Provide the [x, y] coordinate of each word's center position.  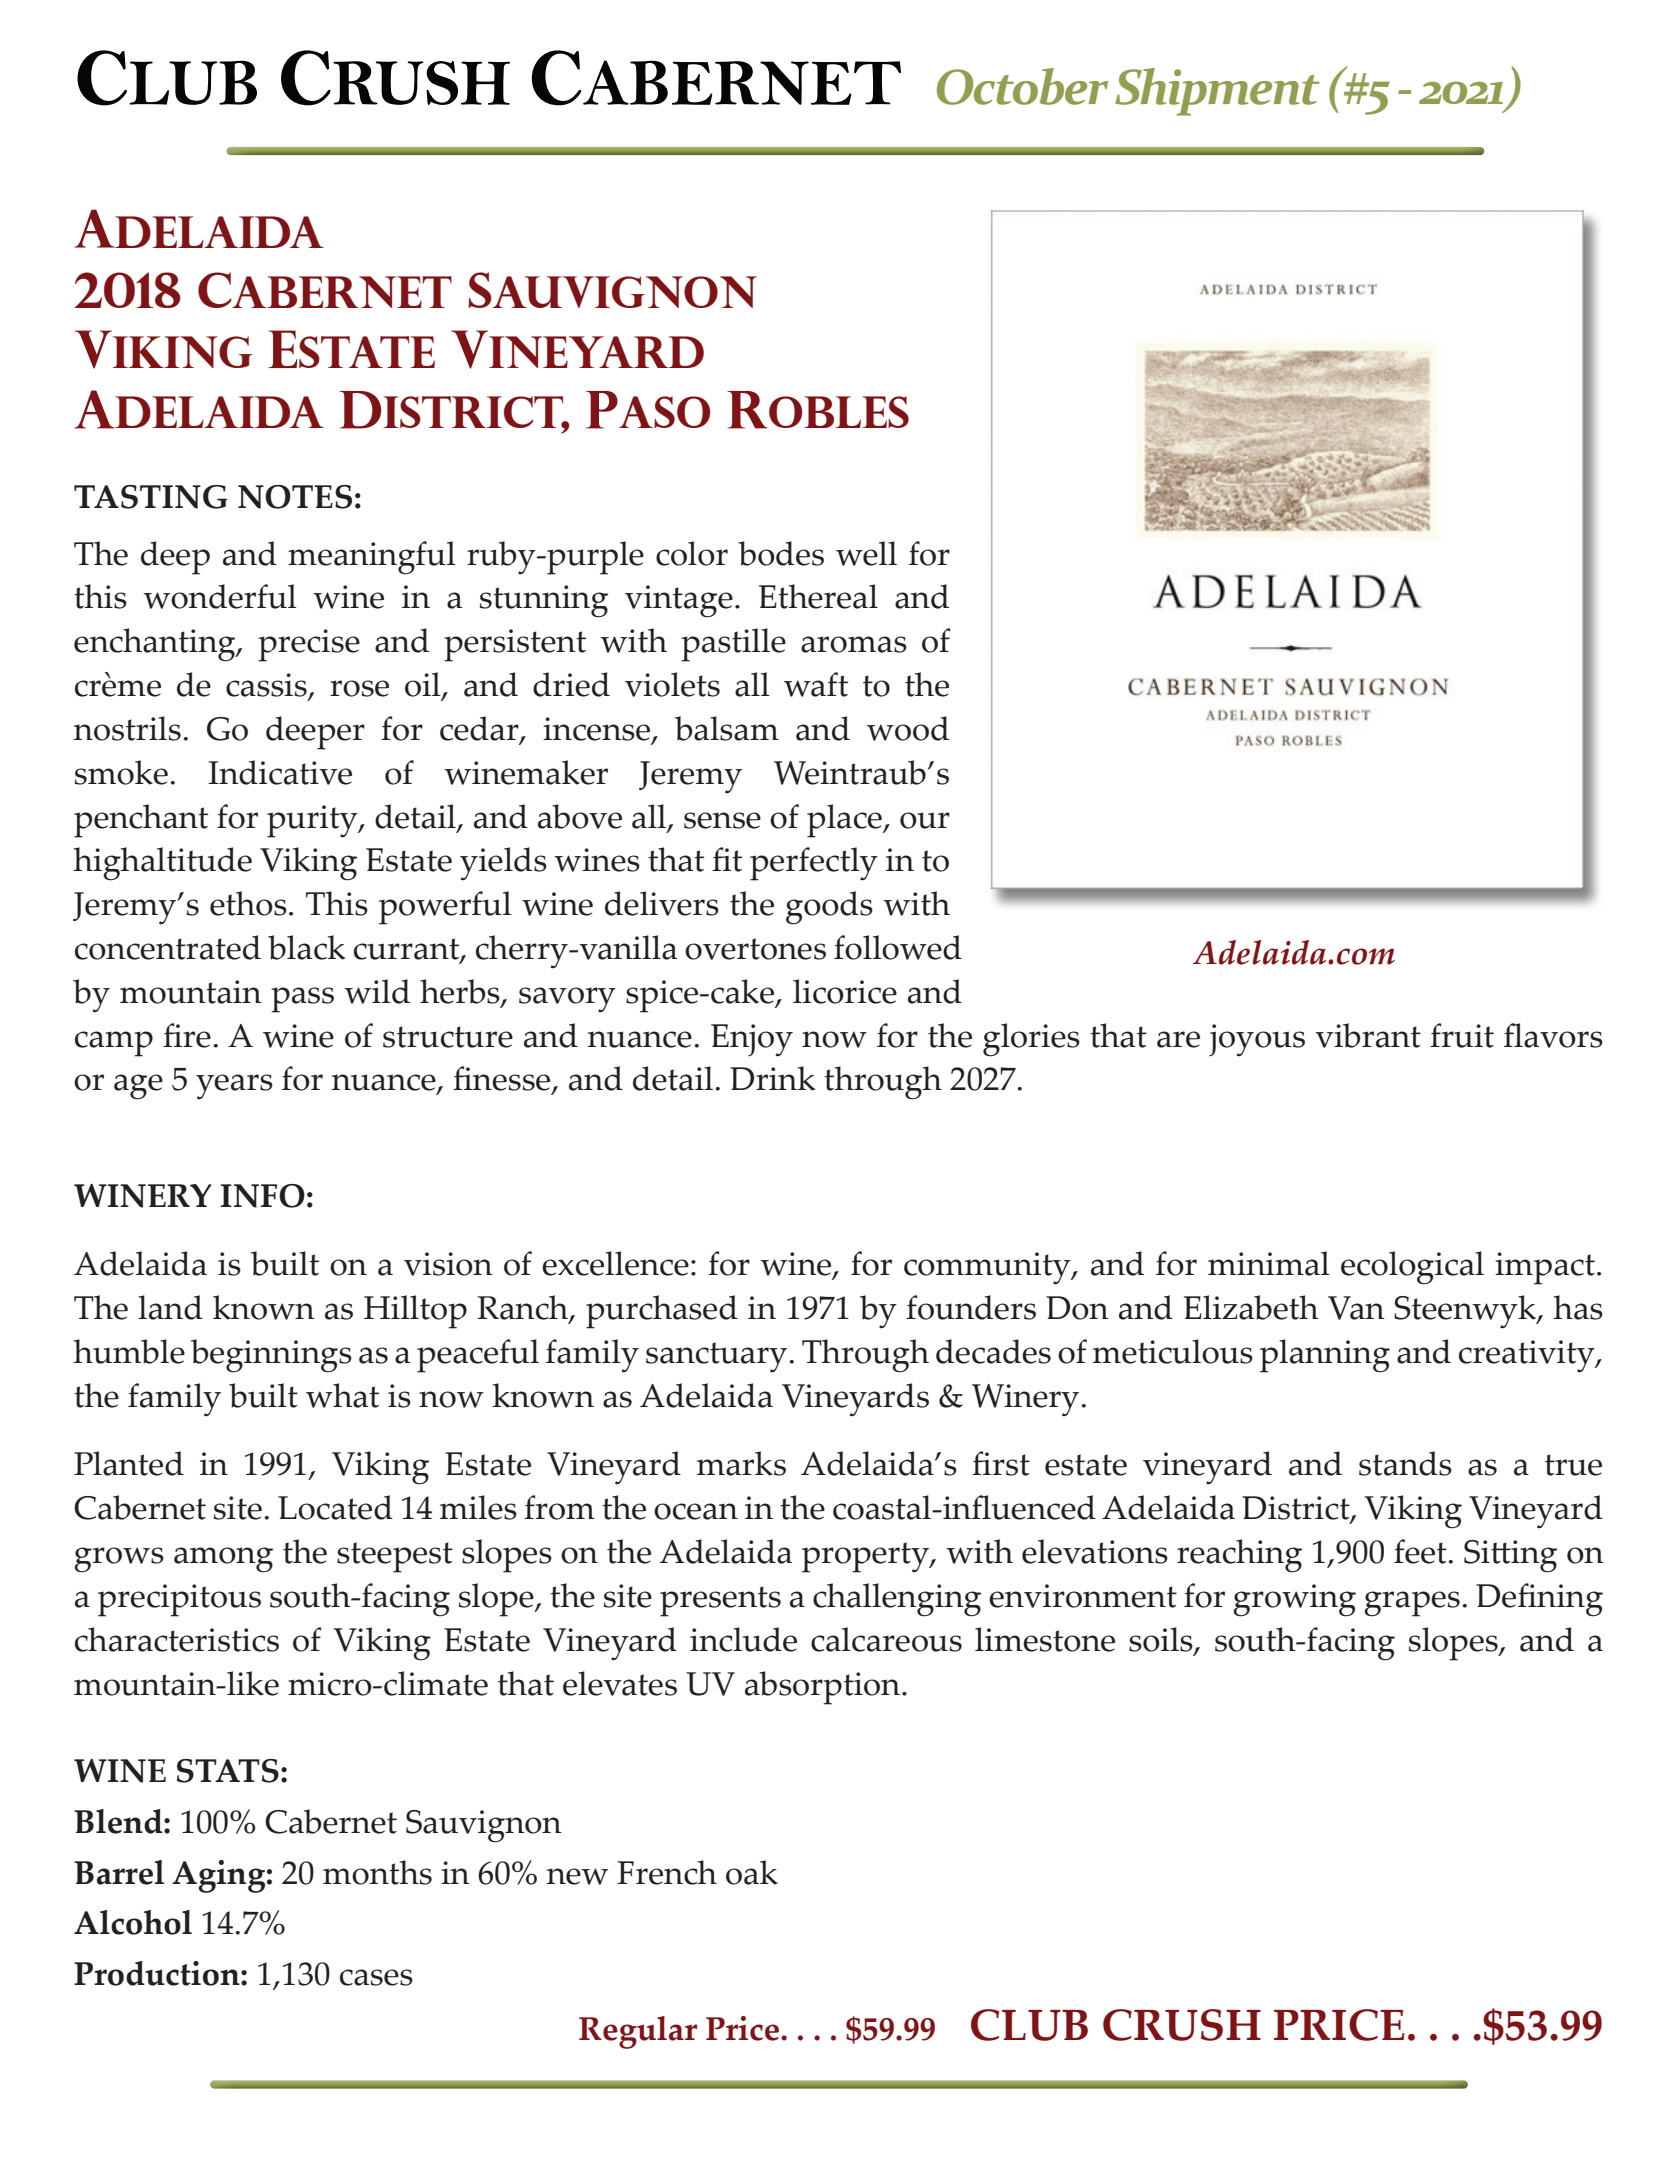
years [234, 1086]
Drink [772, 1078]
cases [376, 1977]
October [1022, 86]
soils [1162, 1640]
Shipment [1217, 92]
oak [752, 1872]
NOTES [295, 497]
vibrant [1368, 1035]
